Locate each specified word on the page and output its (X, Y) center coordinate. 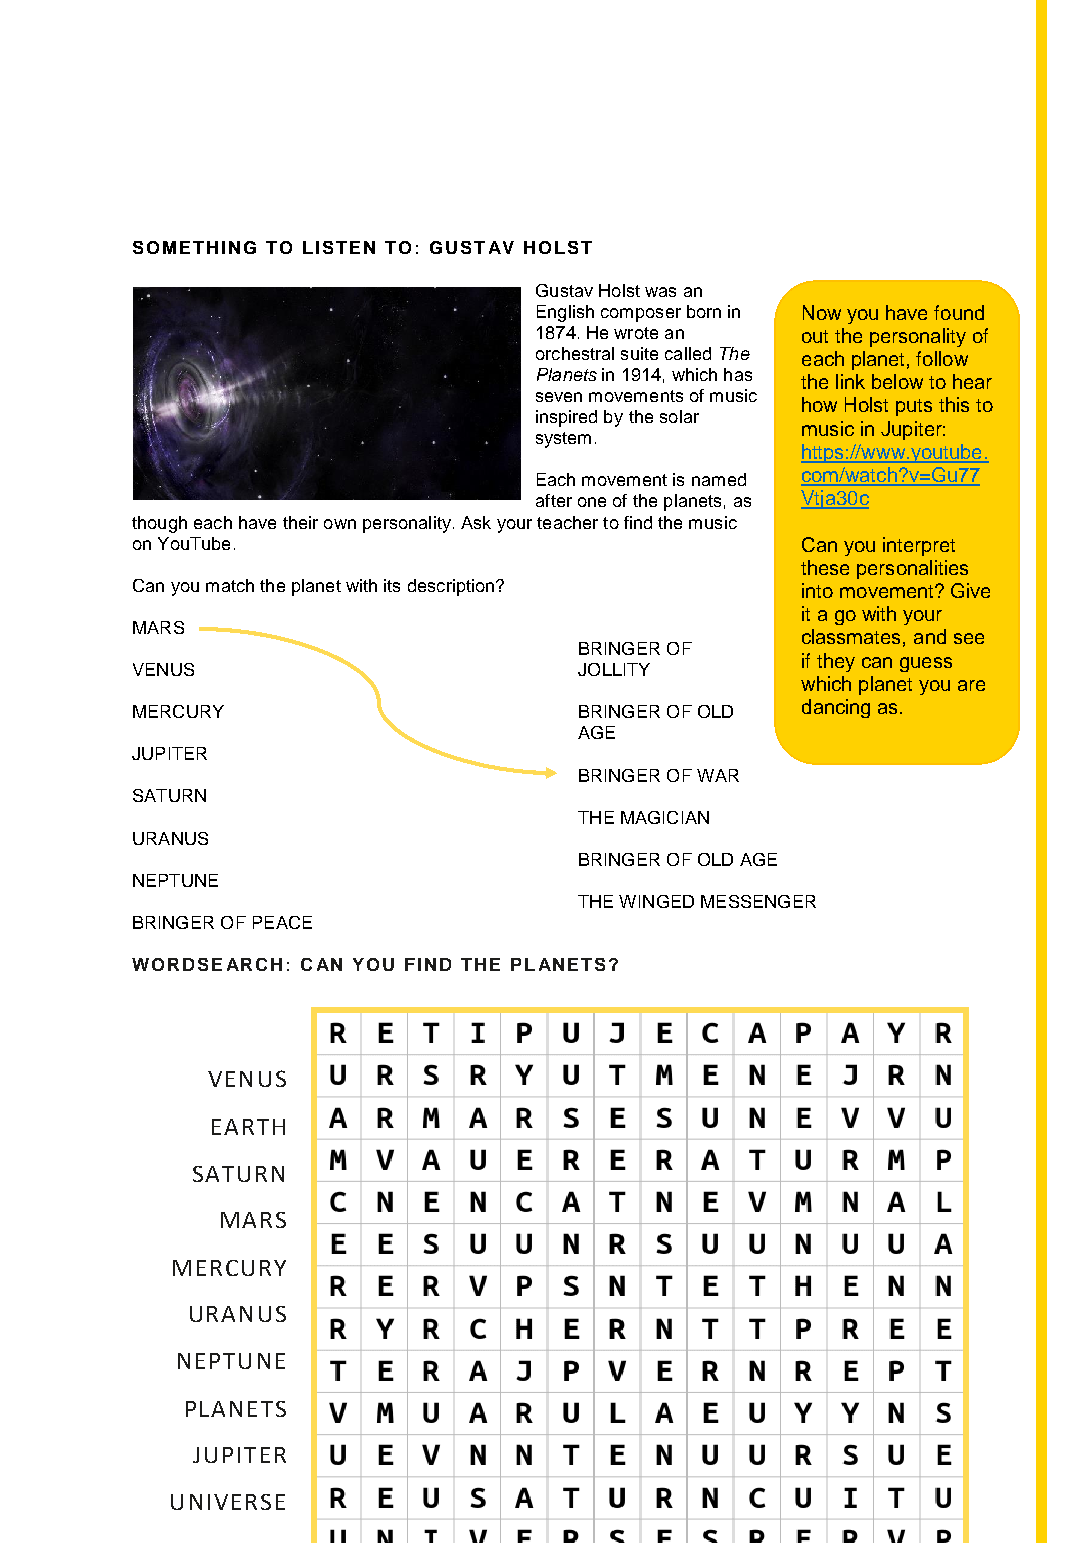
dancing (836, 708)
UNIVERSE (228, 1502)
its (392, 585)
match (230, 585)
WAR (718, 775)
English (565, 313)
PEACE (282, 922)
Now (822, 312)
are (971, 685)
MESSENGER (758, 901)
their (300, 522)
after (554, 500)
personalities (912, 569)
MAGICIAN (665, 817)
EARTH (248, 1127)
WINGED (656, 901)
